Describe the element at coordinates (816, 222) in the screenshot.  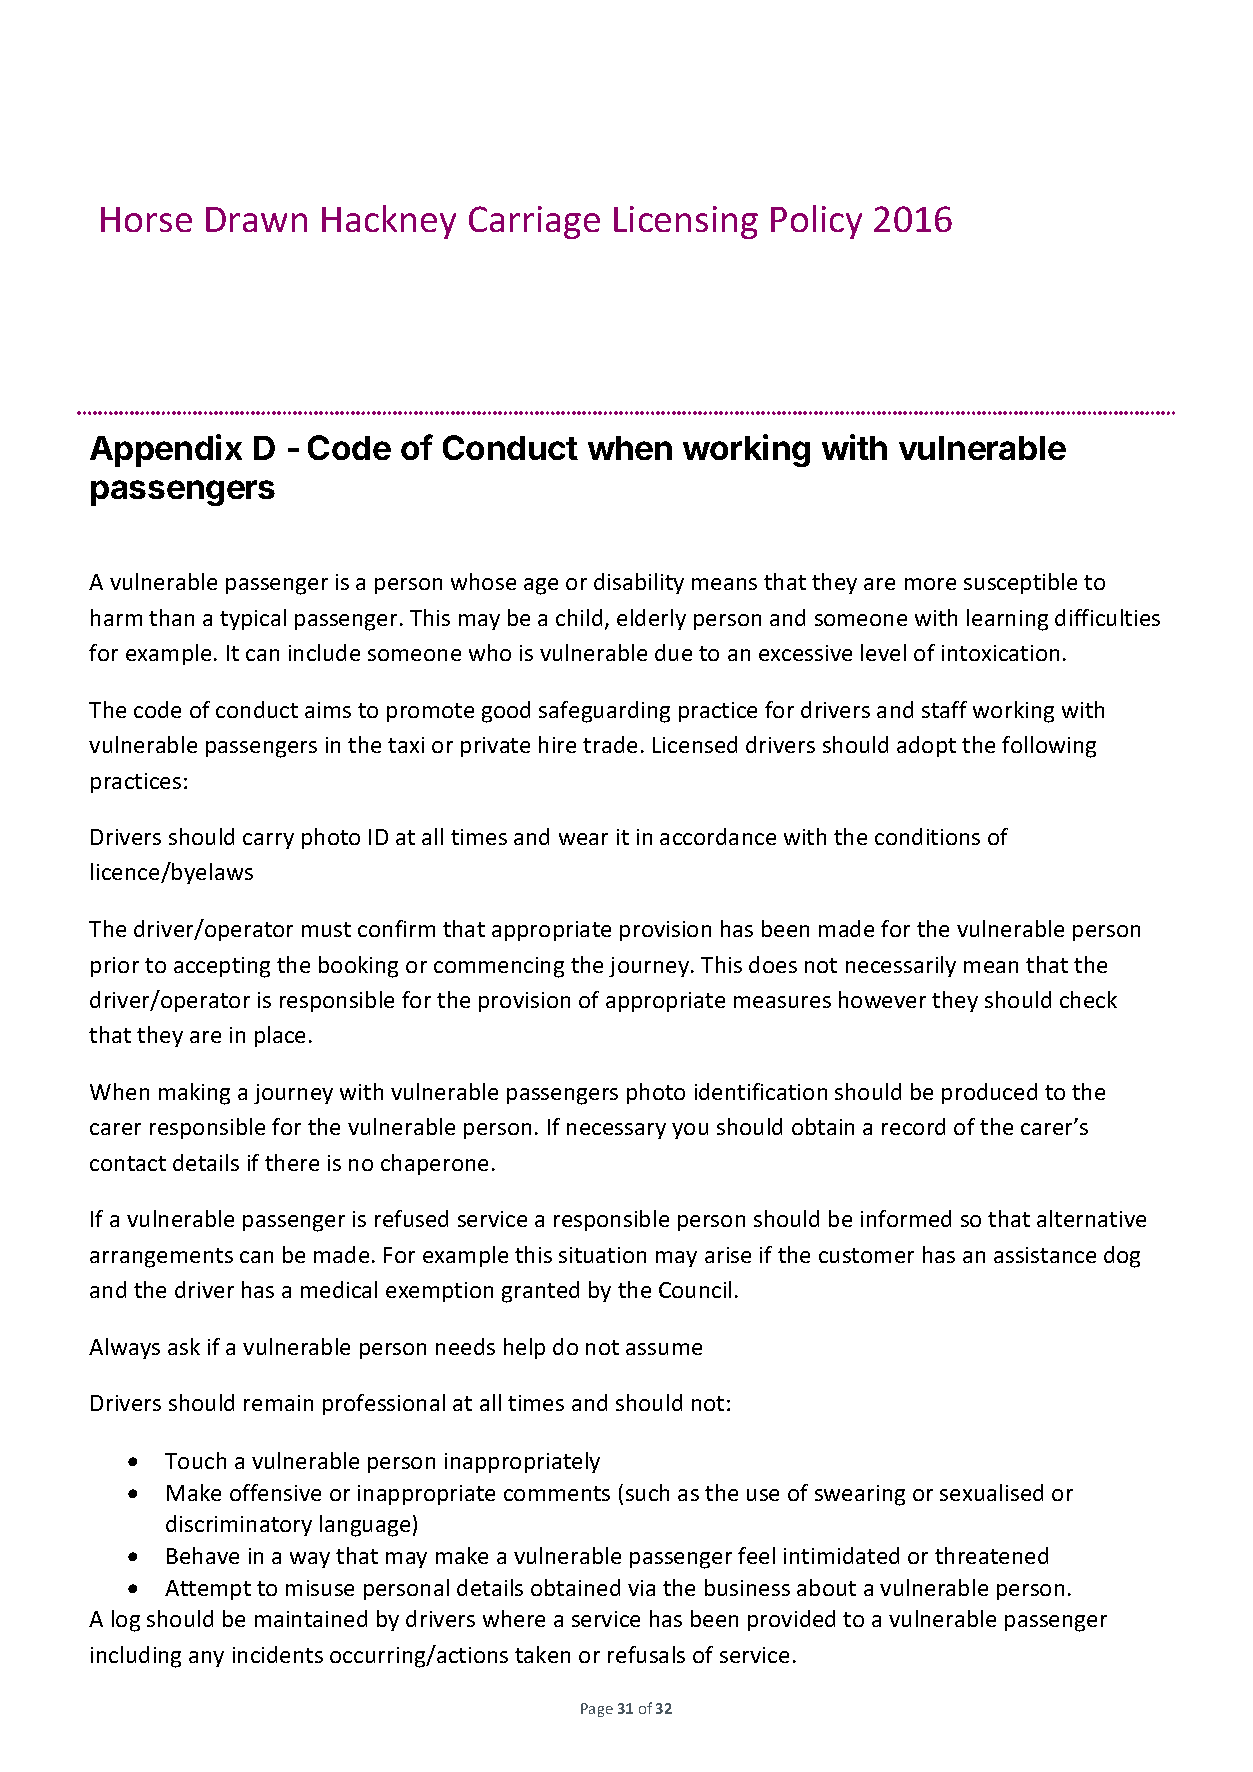
I see `Policy` at that location.
